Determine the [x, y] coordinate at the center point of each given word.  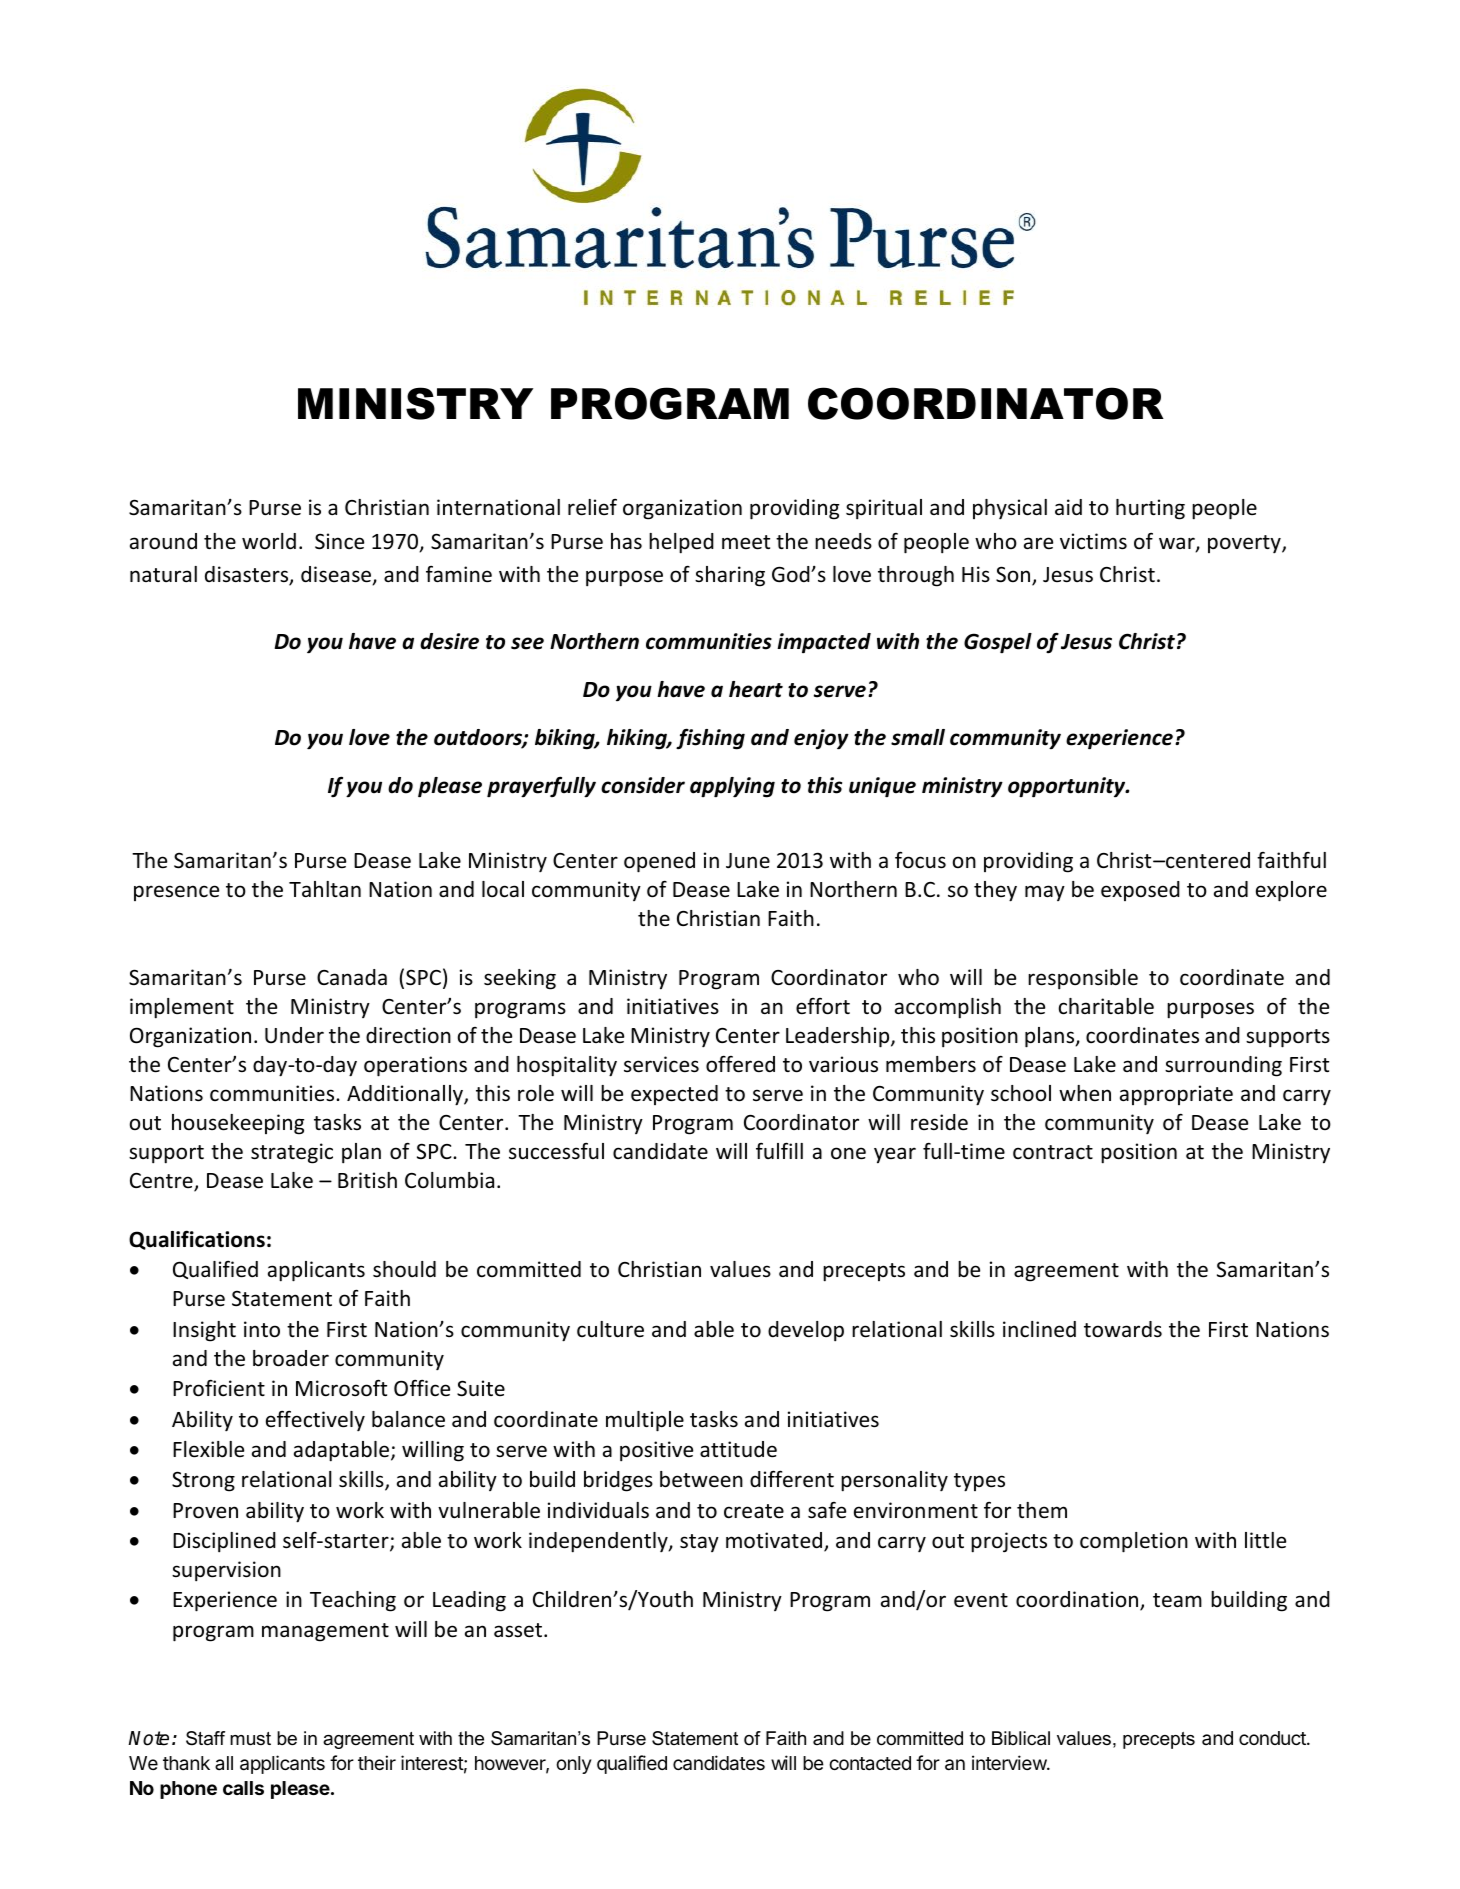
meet [746, 542]
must [250, 1739]
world [269, 541]
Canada [352, 977]
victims [1093, 541]
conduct [1273, 1738]
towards [1123, 1329]
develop [806, 1331]
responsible [1083, 979]
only [574, 1765]
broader [291, 1358]
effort [823, 1006]
